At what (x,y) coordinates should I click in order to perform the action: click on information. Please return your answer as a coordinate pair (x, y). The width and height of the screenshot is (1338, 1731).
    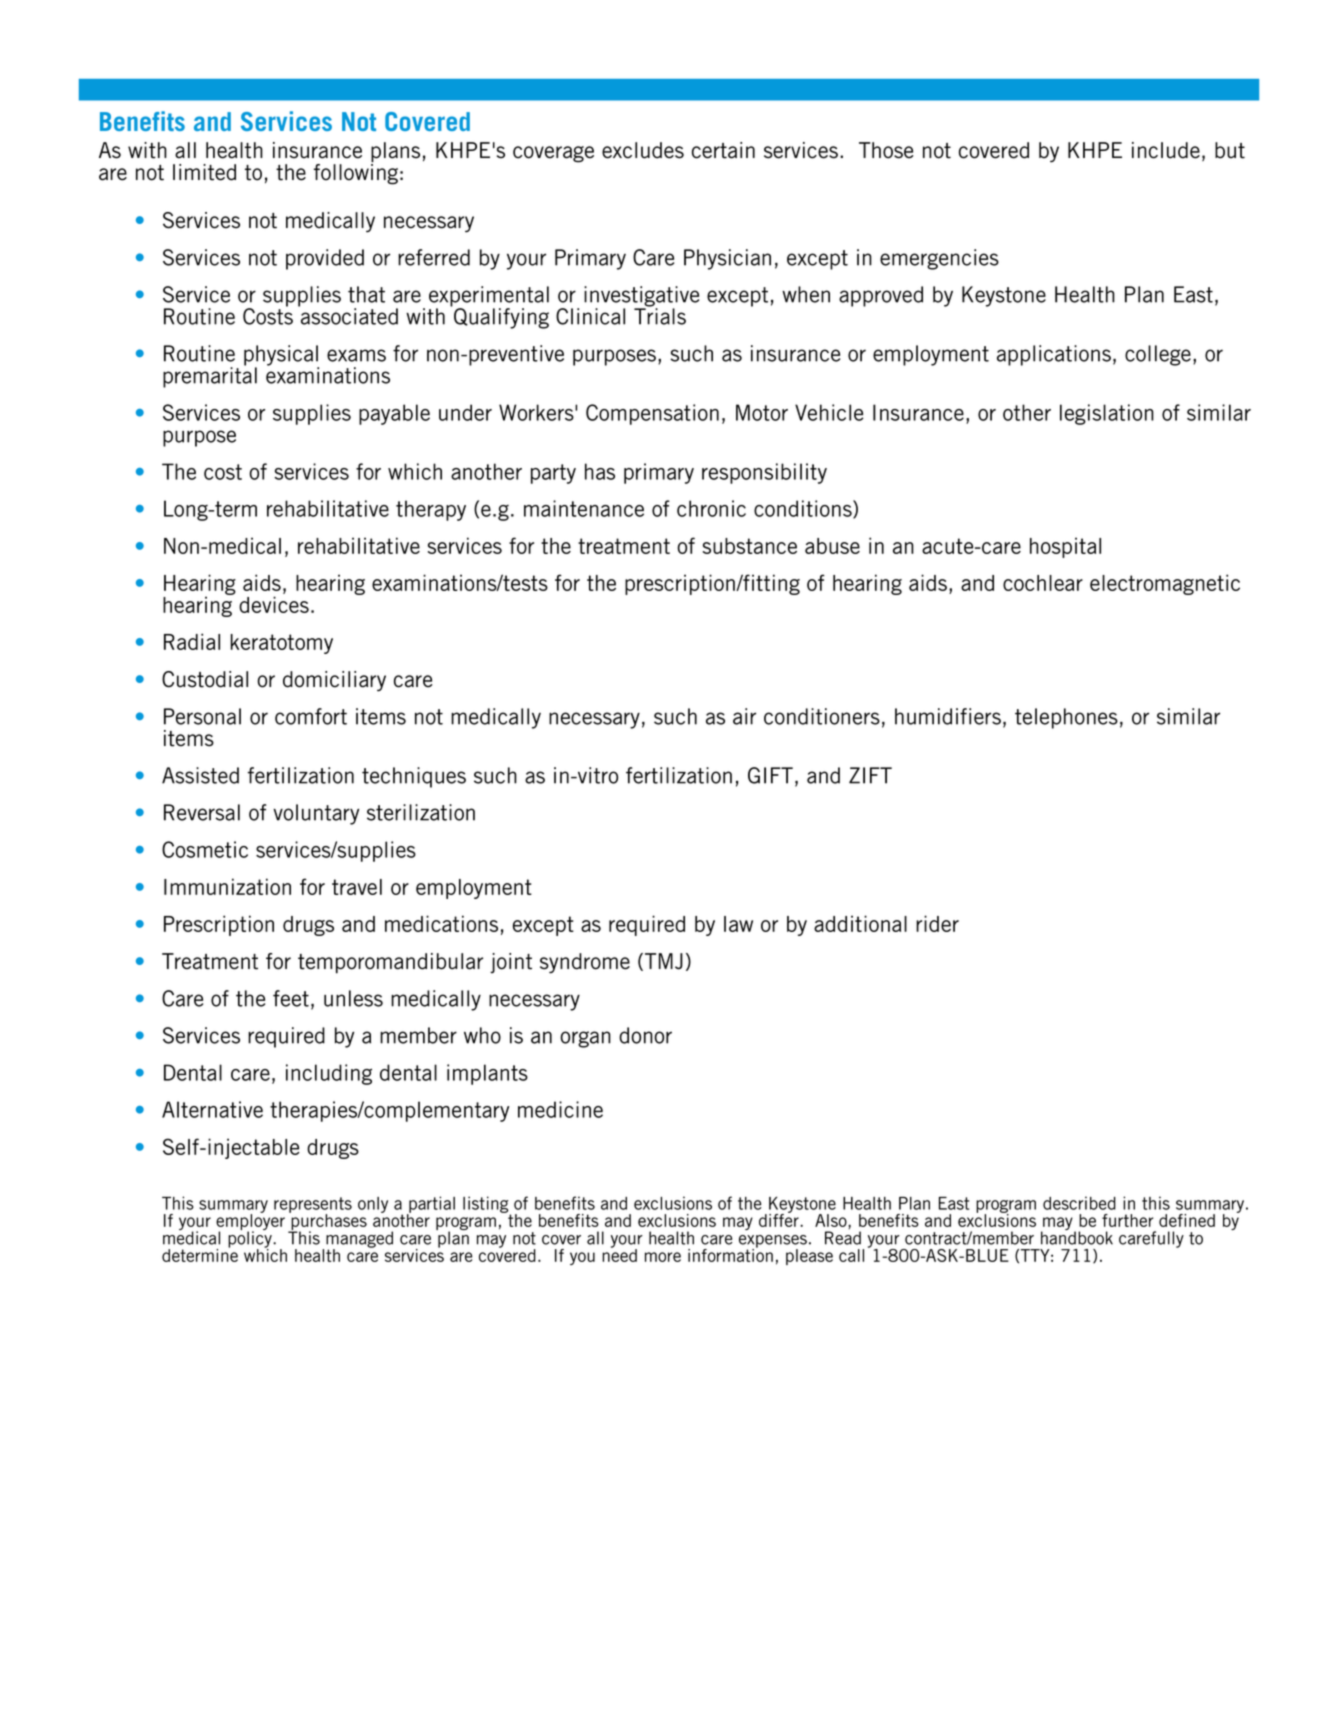
    Looking at the image, I should click on (730, 1254).
